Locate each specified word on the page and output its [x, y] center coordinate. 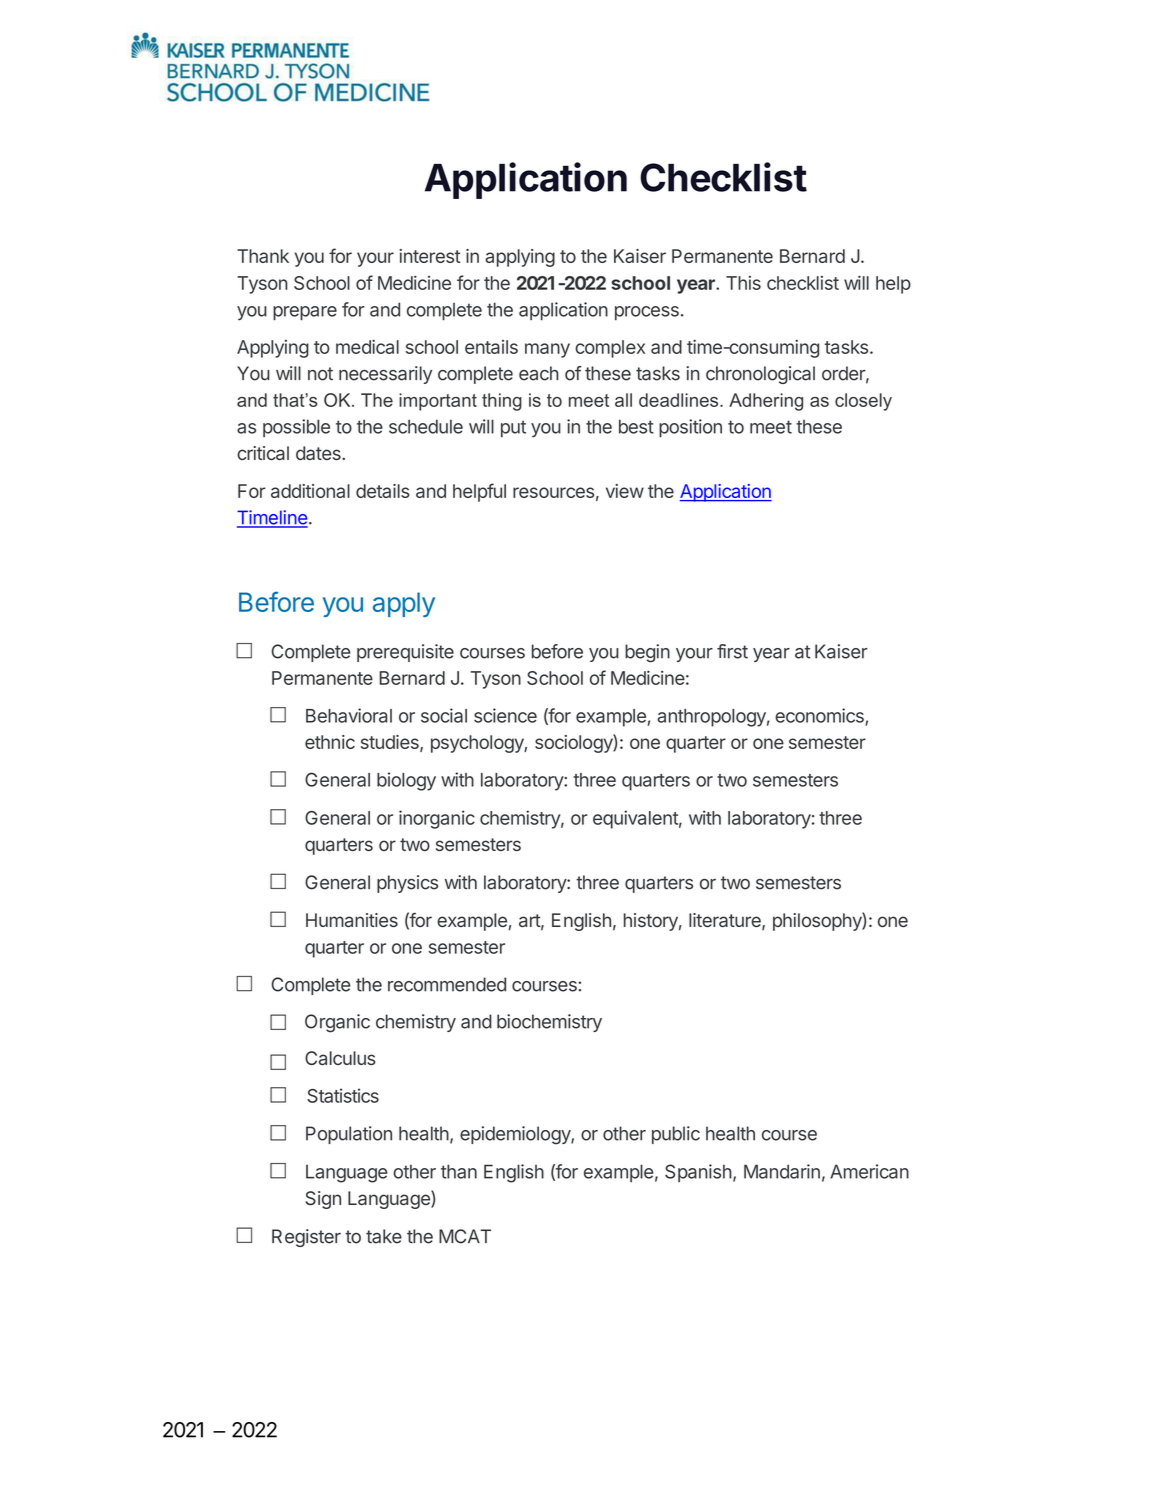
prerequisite [405, 653]
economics [820, 716]
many [547, 350]
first [732, 651]
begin [647, 653]
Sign [323, 1200]
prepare [305, 313]
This [743, 283]
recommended [447, 984]
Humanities [352, 920]
